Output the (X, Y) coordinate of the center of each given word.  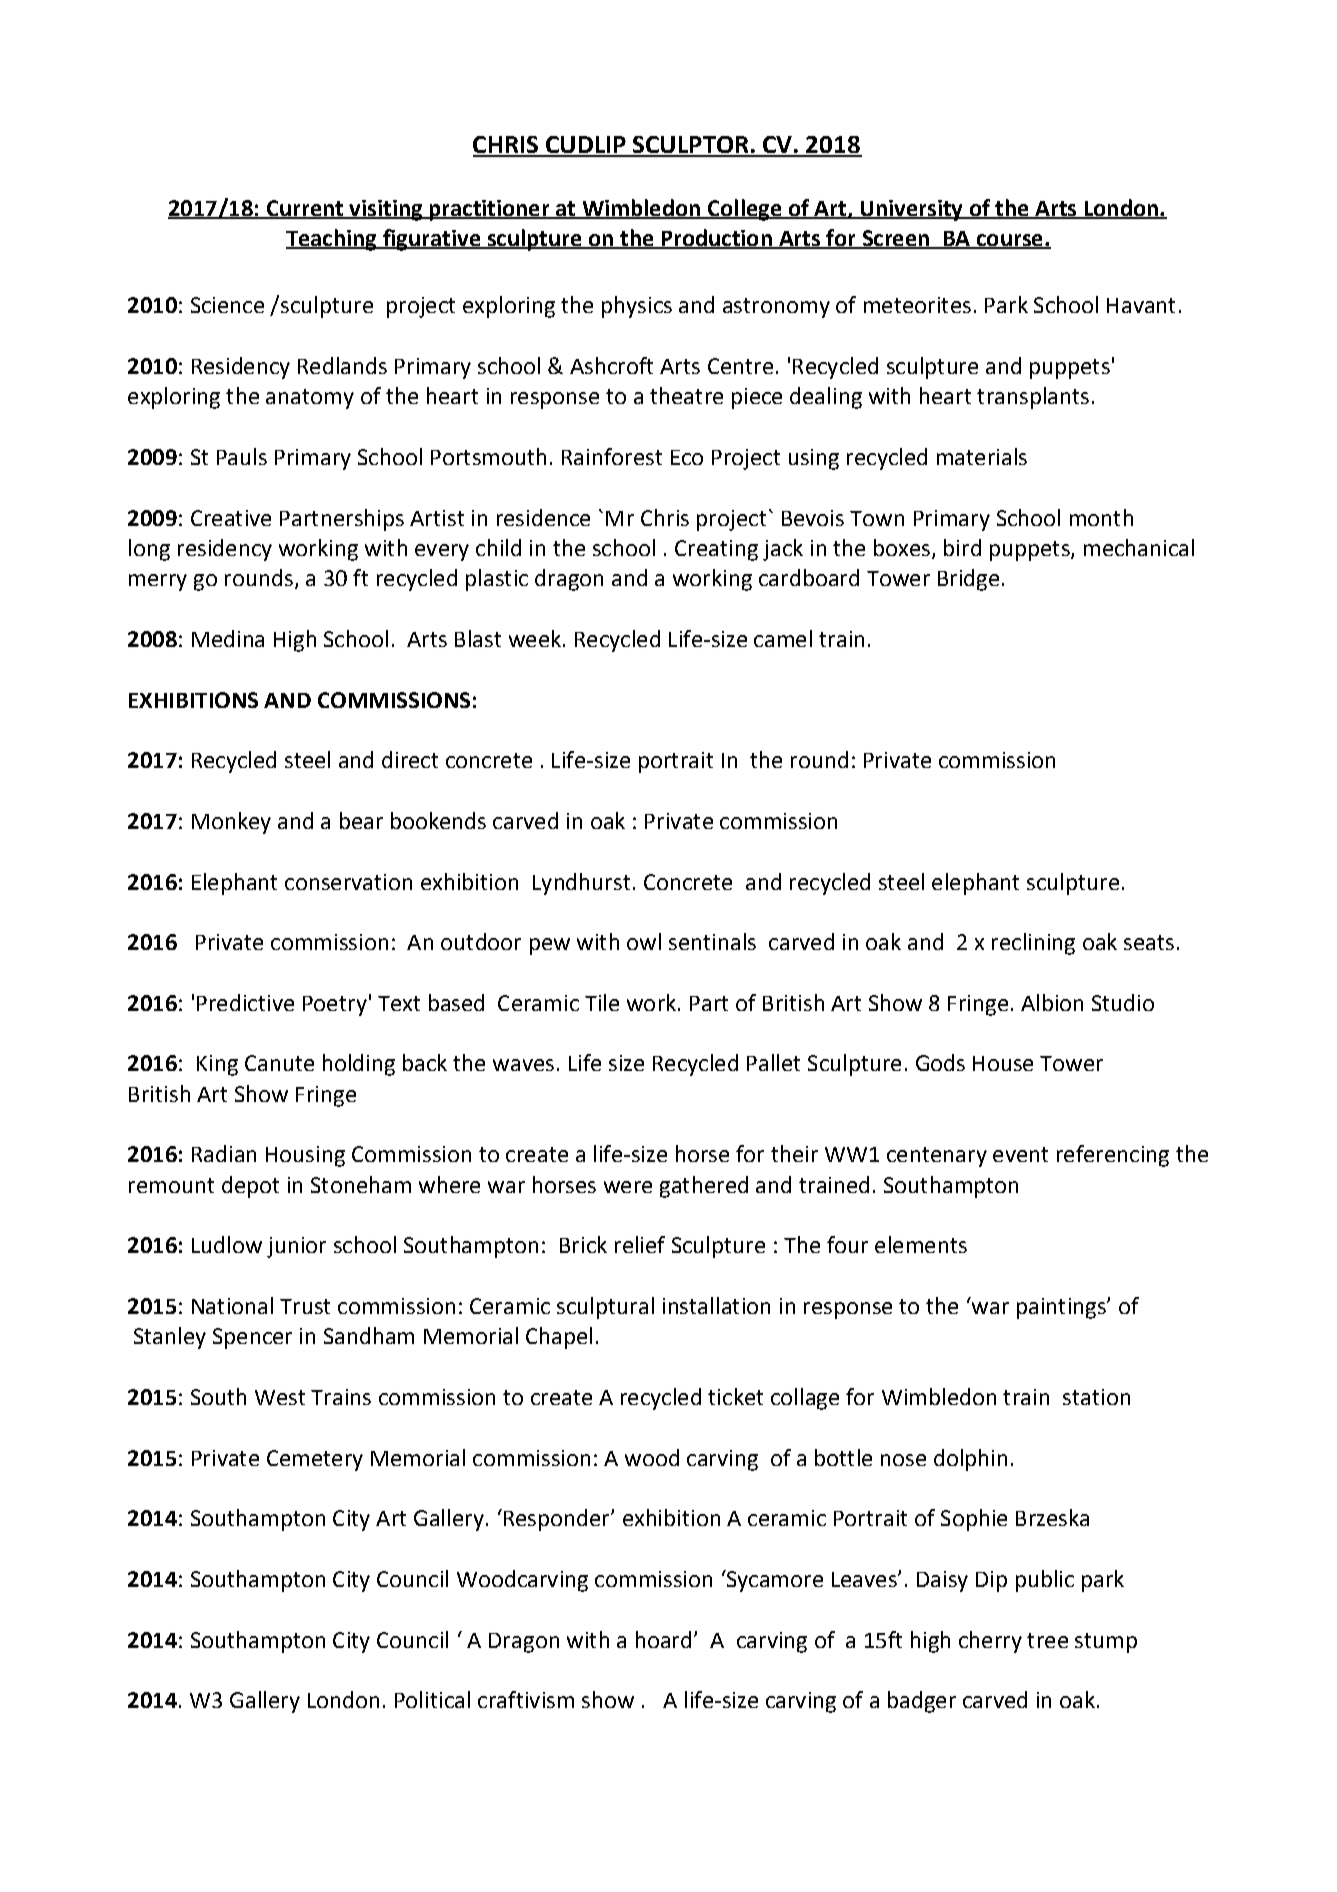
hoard (663, 1639)
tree (1047, 1640)
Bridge (968, 580)
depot (250, 1187)
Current (305, 209)
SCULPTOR (691, 146)
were (628, 1187)
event (1020, 1154)
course (1009, 241)
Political (432, 1699)
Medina (228, 638)
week (535, 638)
